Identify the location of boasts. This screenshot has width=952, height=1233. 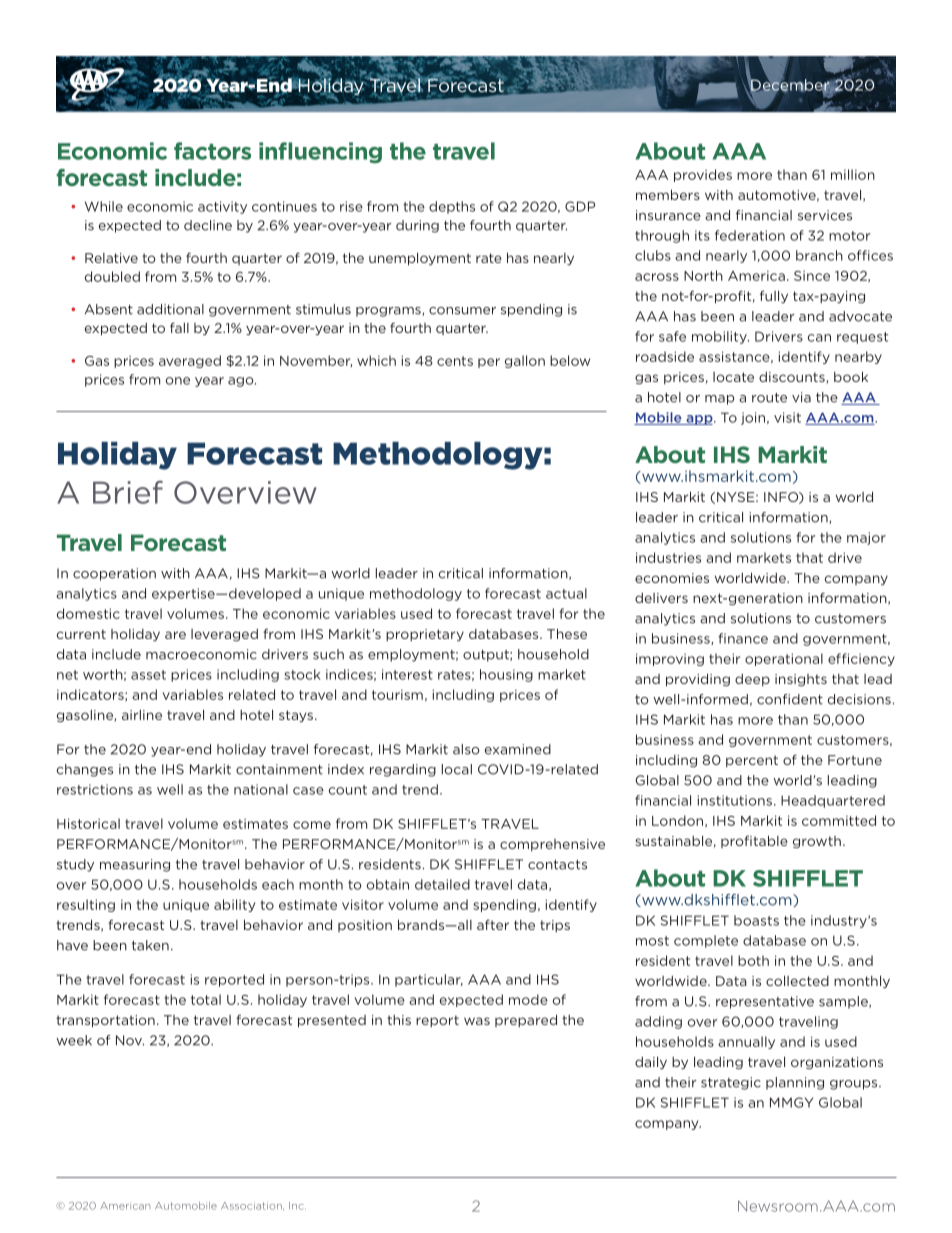
(756, 920).
